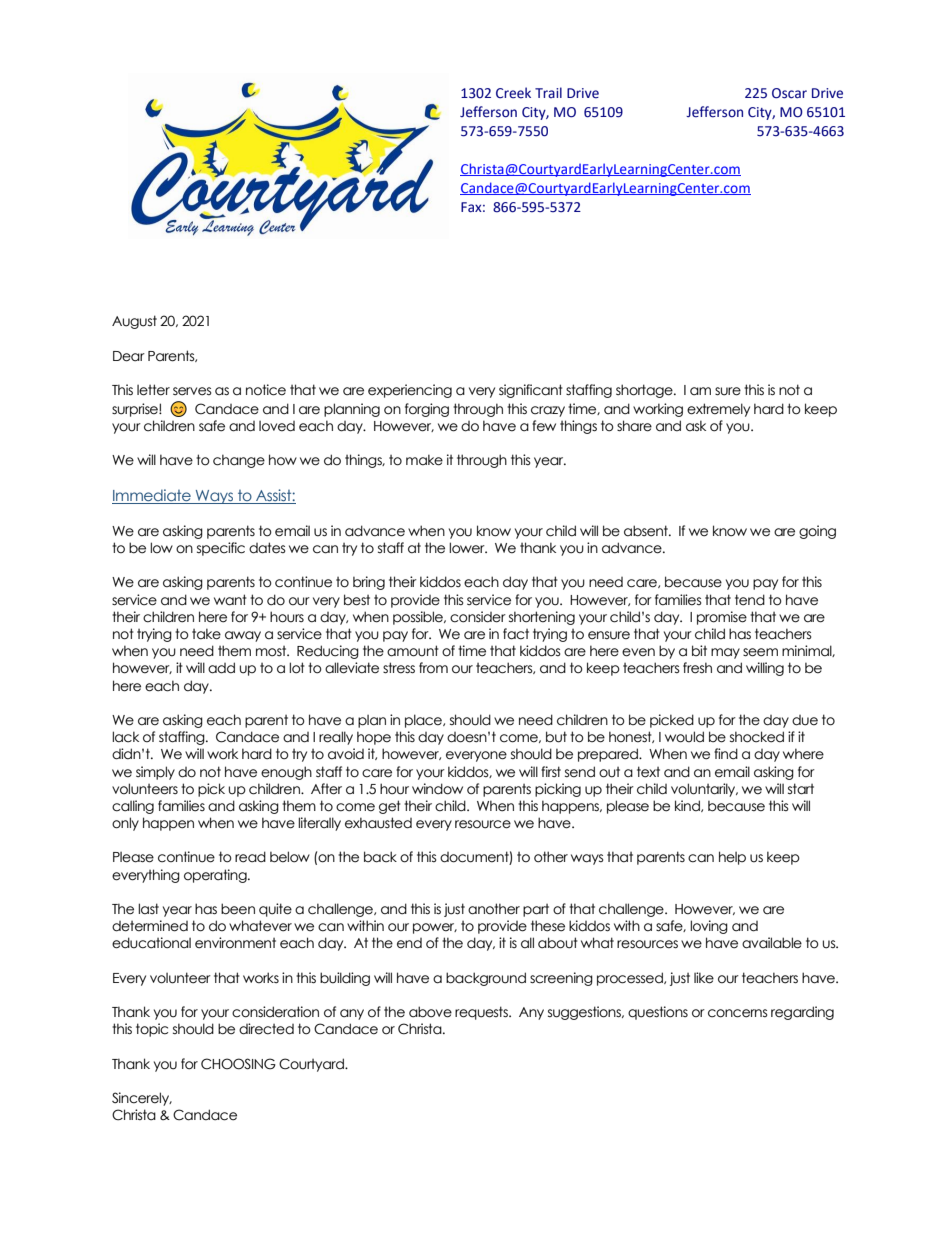  Describe the element at coordinates (789, 93) in the screenshot. I see `Oscar` at that location.
